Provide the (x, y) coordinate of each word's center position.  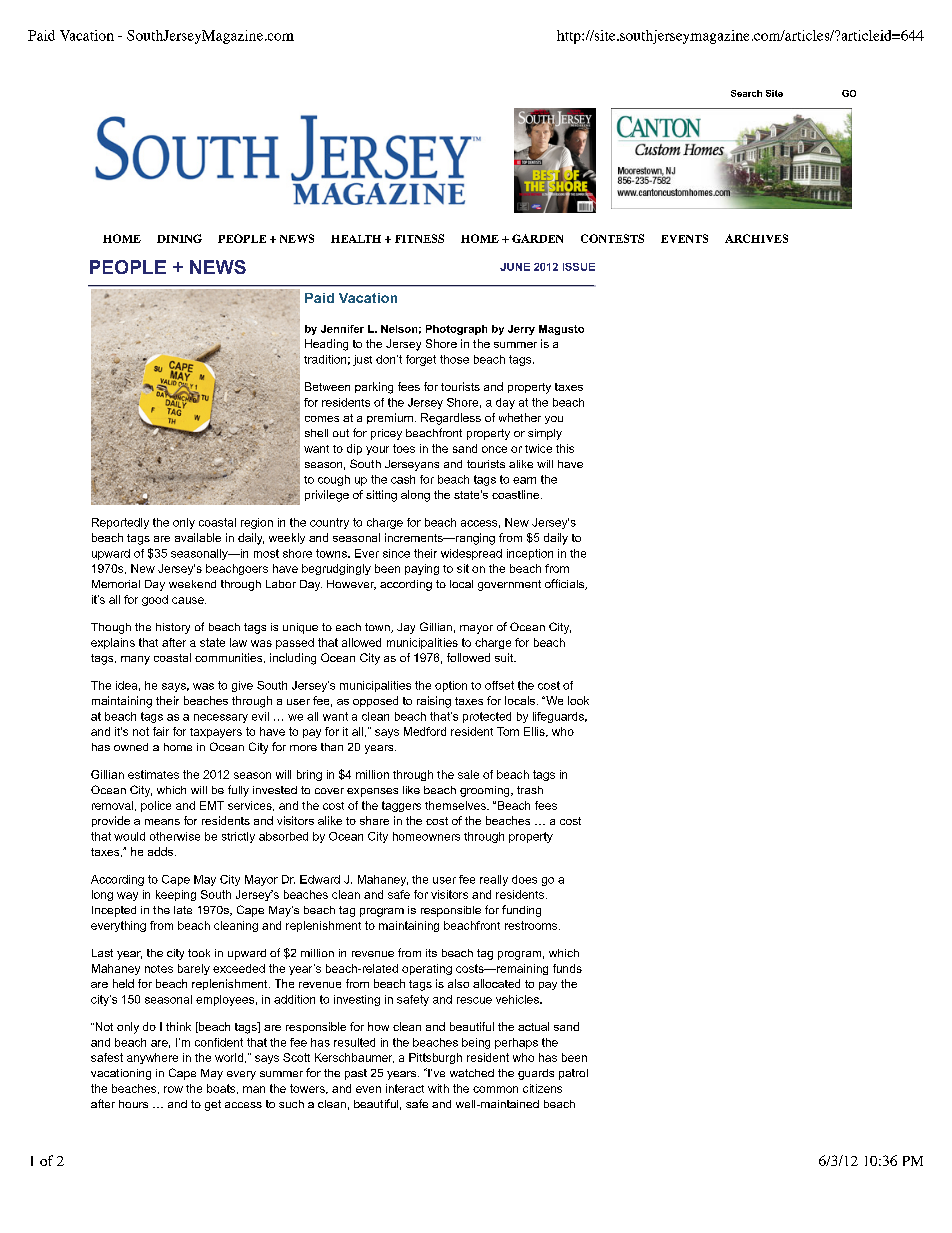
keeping (176, 895)
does (524, 879)
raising (434, 702)
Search (746, 93)
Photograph (456, 330)
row (173, 1089)
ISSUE (579, 267)
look (578, 700)
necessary (221, 718)
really (494, 880)
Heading (326, 345)
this (565, 448)
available (198, 537)
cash (403, 479)
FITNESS (419, 238)
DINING (179, 238)
